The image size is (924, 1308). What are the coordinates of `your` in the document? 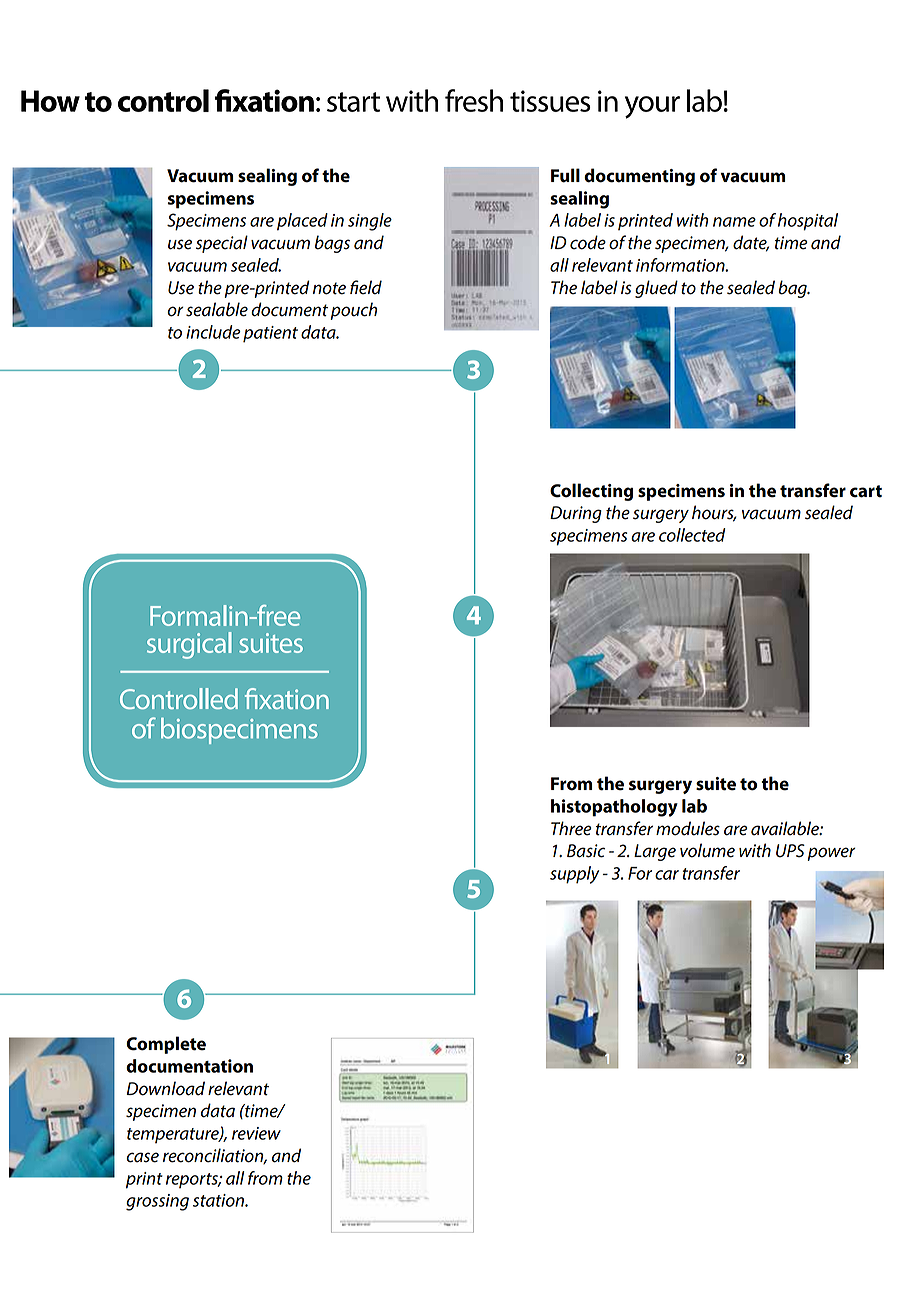 It's located at (652, 107).
